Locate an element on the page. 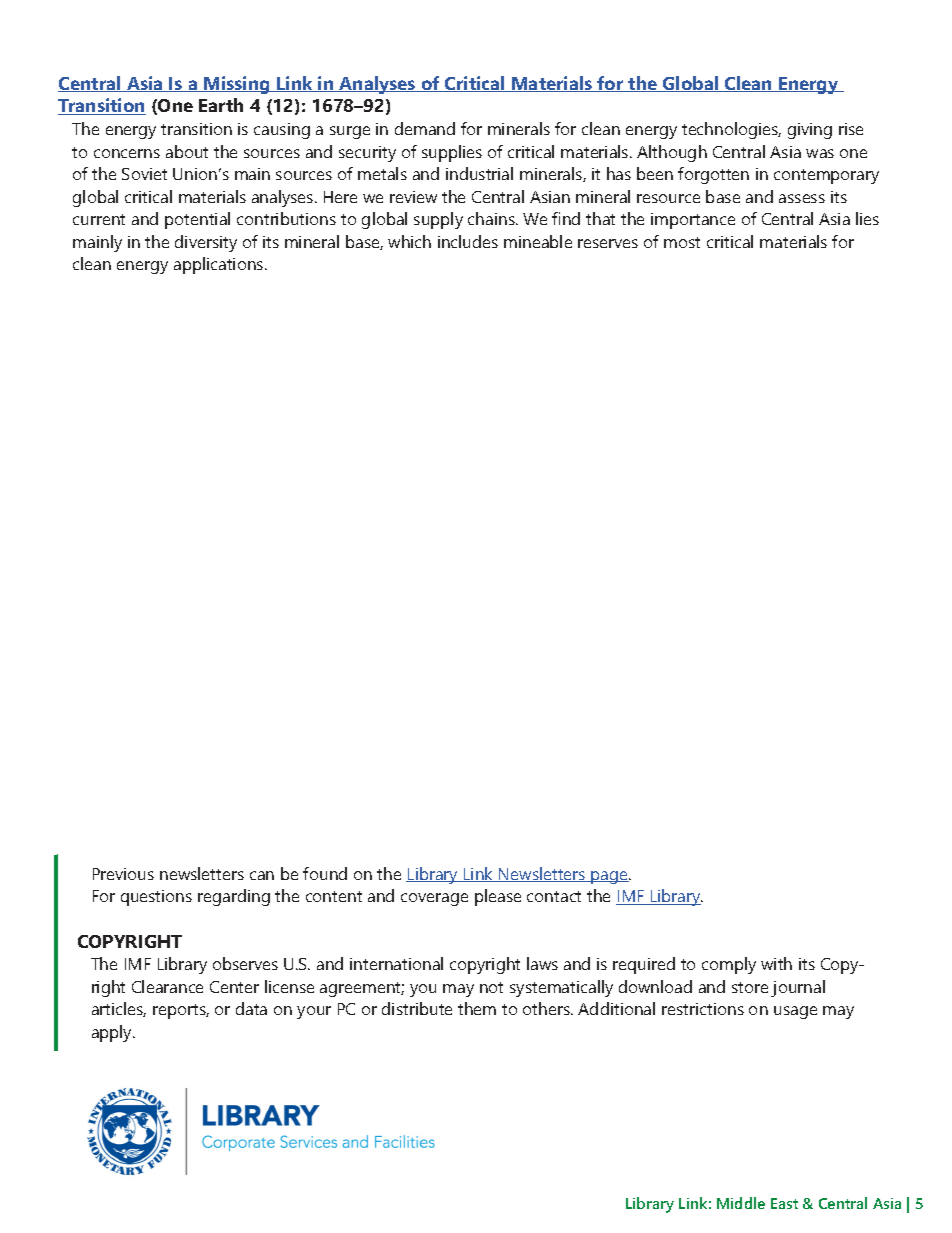  applications is located at coordinates (220, 265).
